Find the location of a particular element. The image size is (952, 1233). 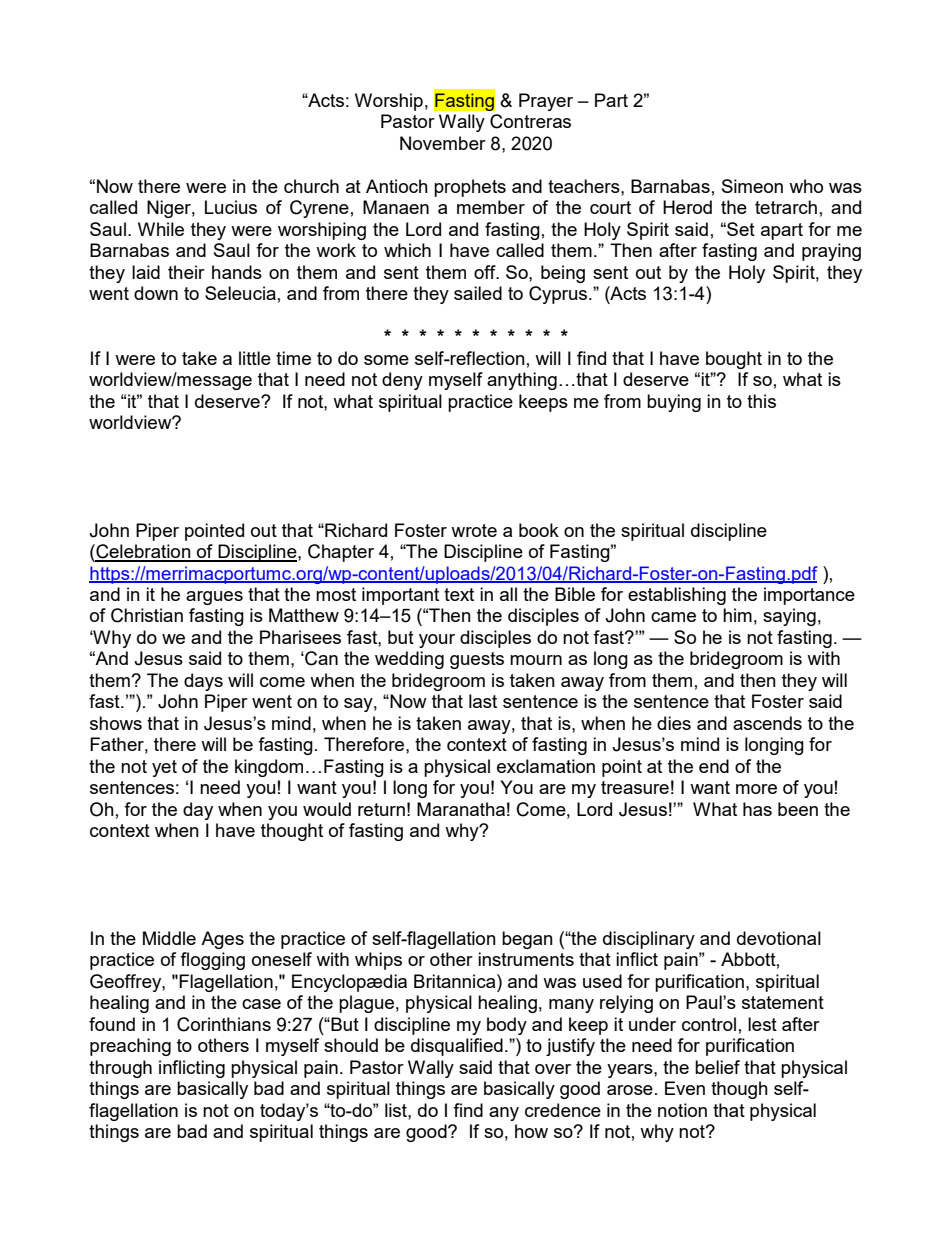

yet is located at coordinates (164, 768).
